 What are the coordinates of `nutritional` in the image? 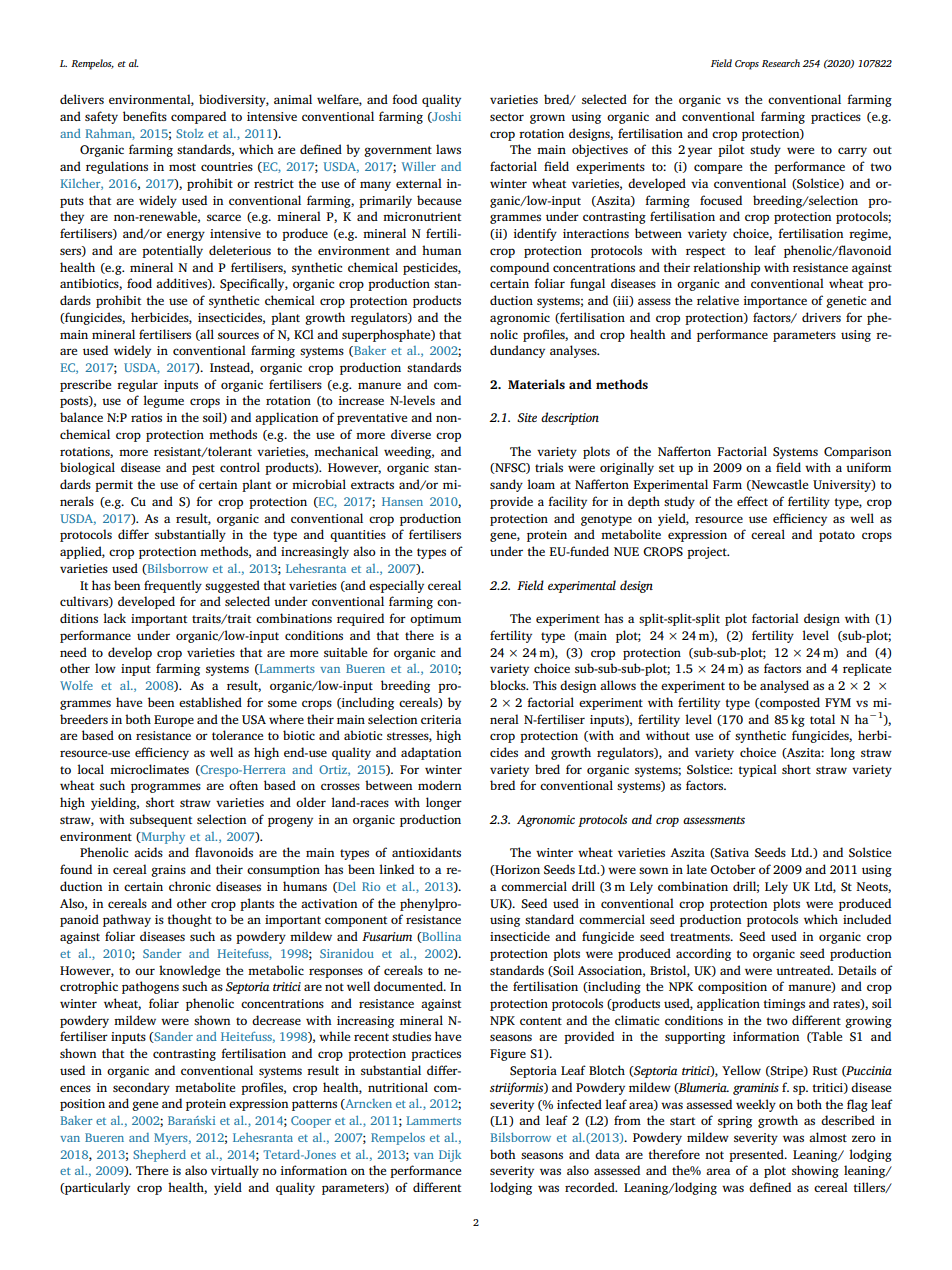 It's located at (398, 1087).
